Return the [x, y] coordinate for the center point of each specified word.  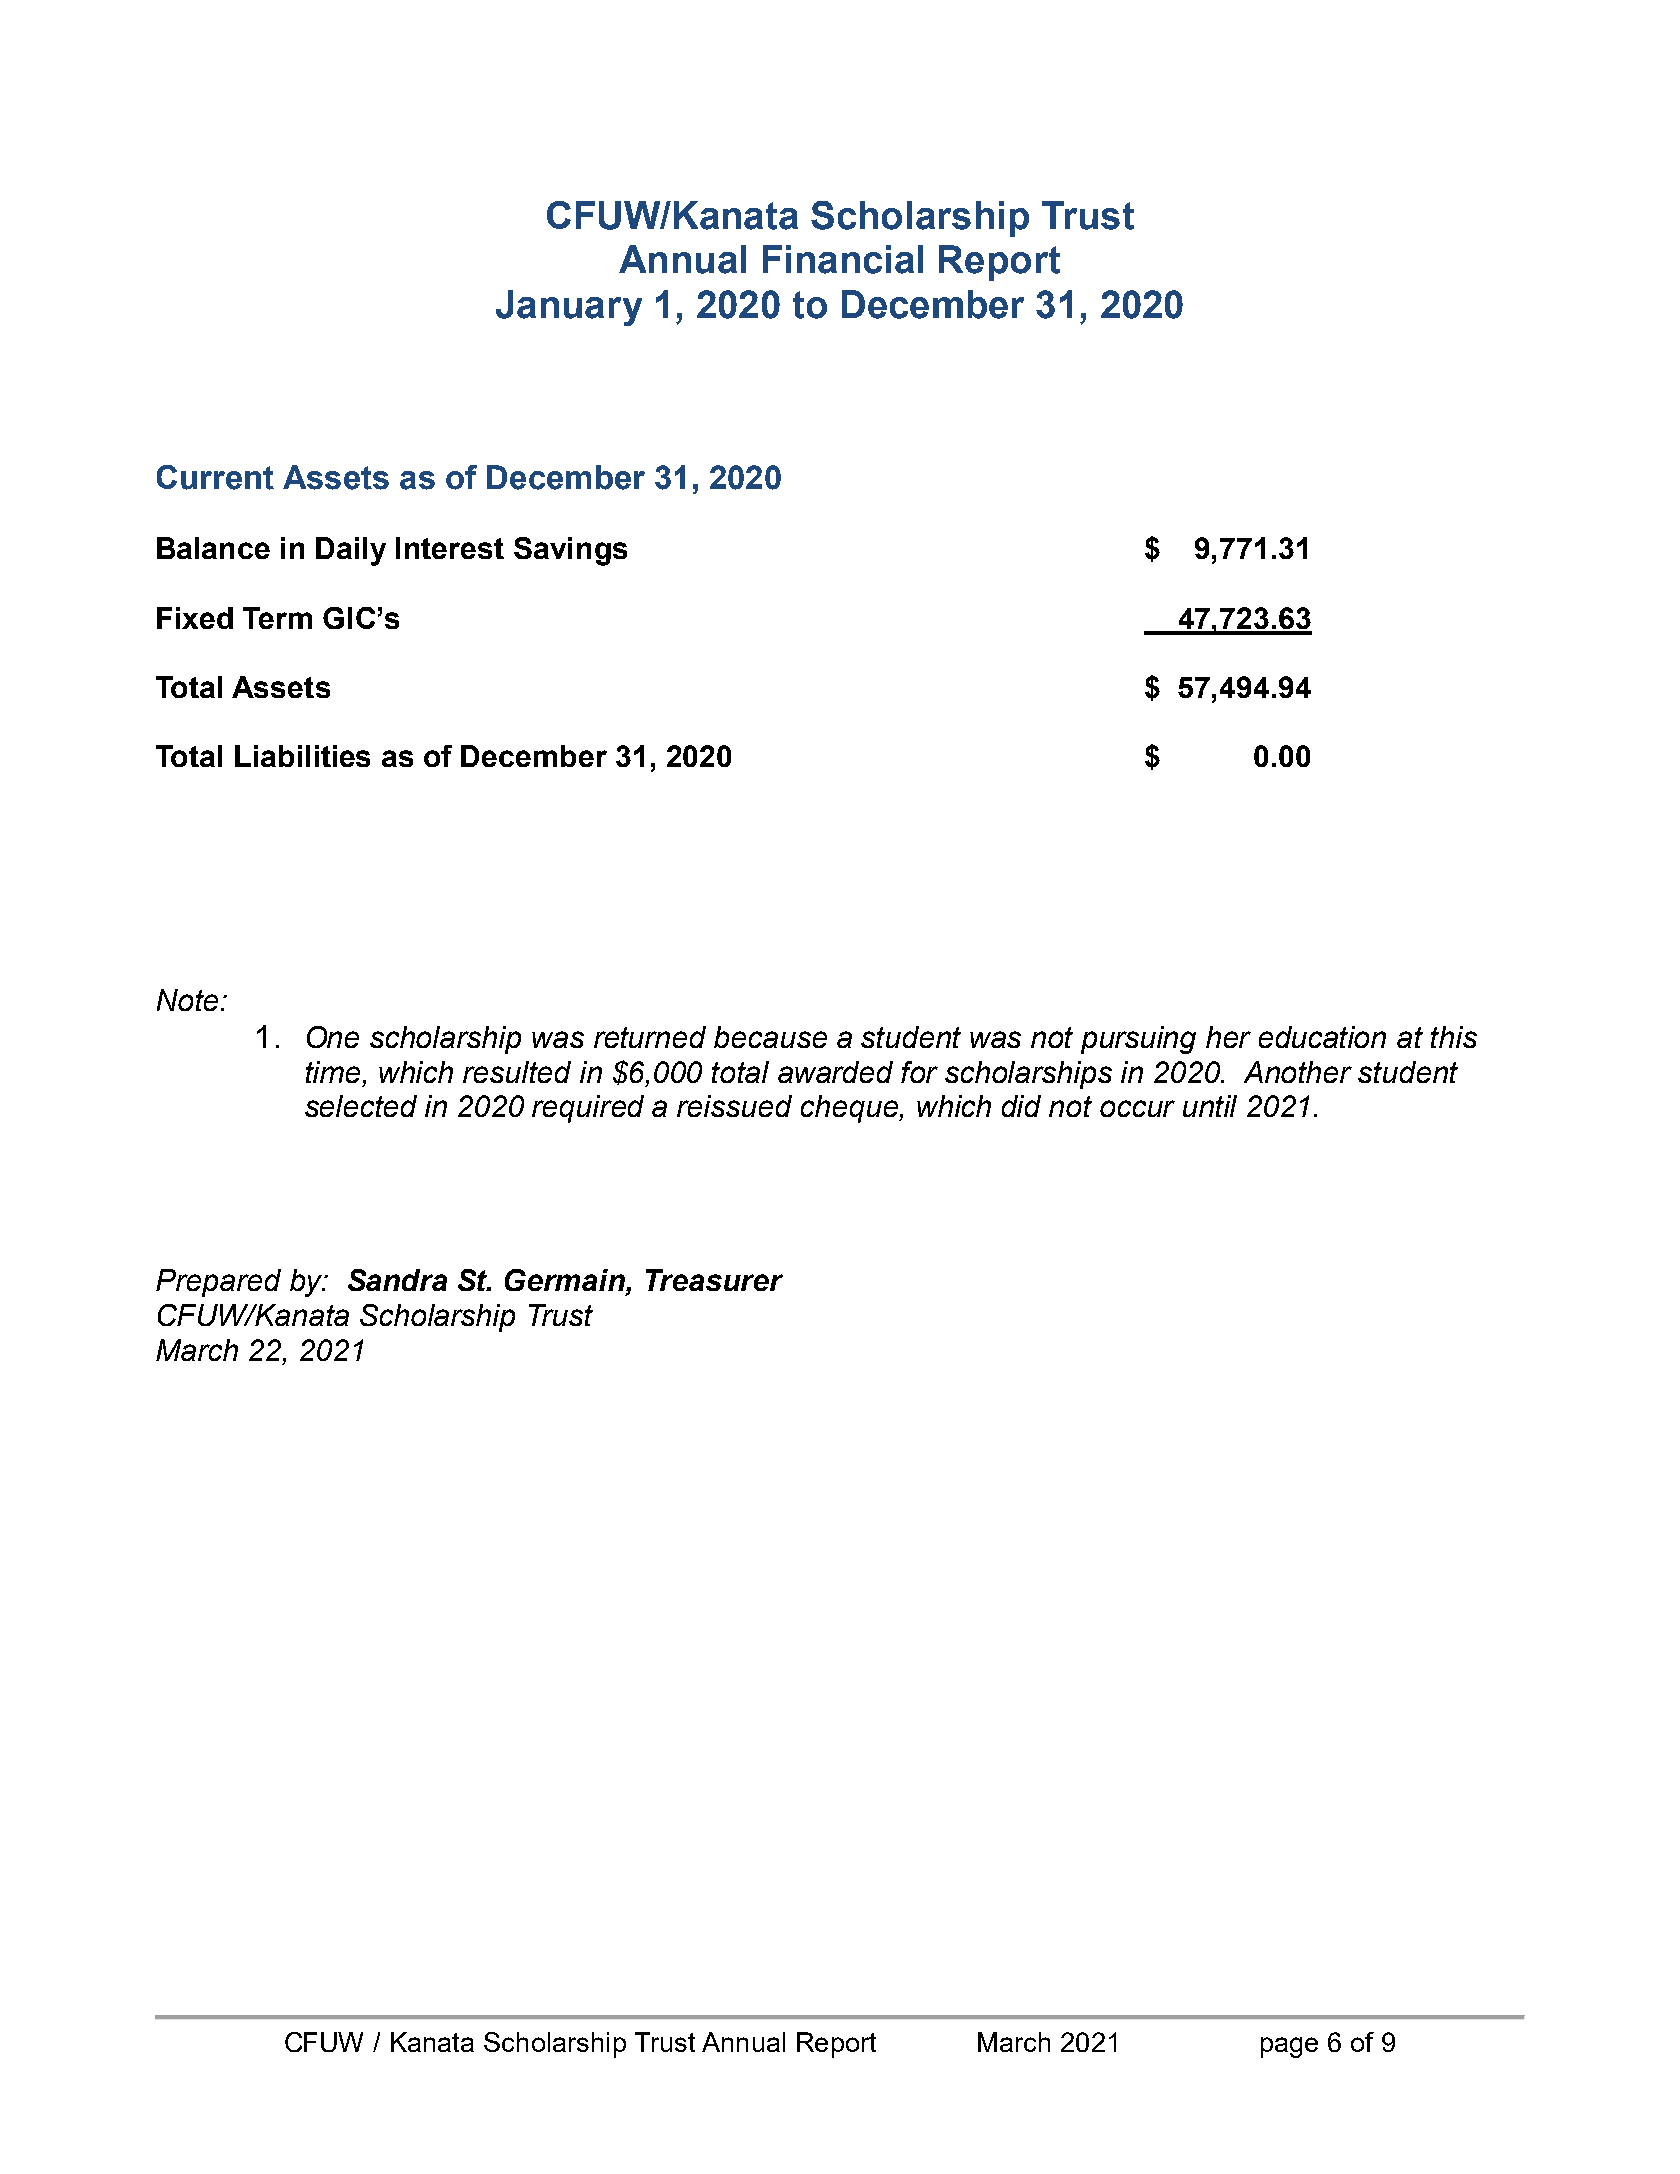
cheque [850, 1109]
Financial [843, 259]
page [1289, 2047]
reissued [734, 1106]
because [770, 1037]
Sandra [397, 1280]
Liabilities [302, 756]
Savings [570, 551]
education [1322, 1037]
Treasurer [714, 1280]
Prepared [218, 1283]
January [569, 308]
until [1210, 1106]
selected [361, 1106]
